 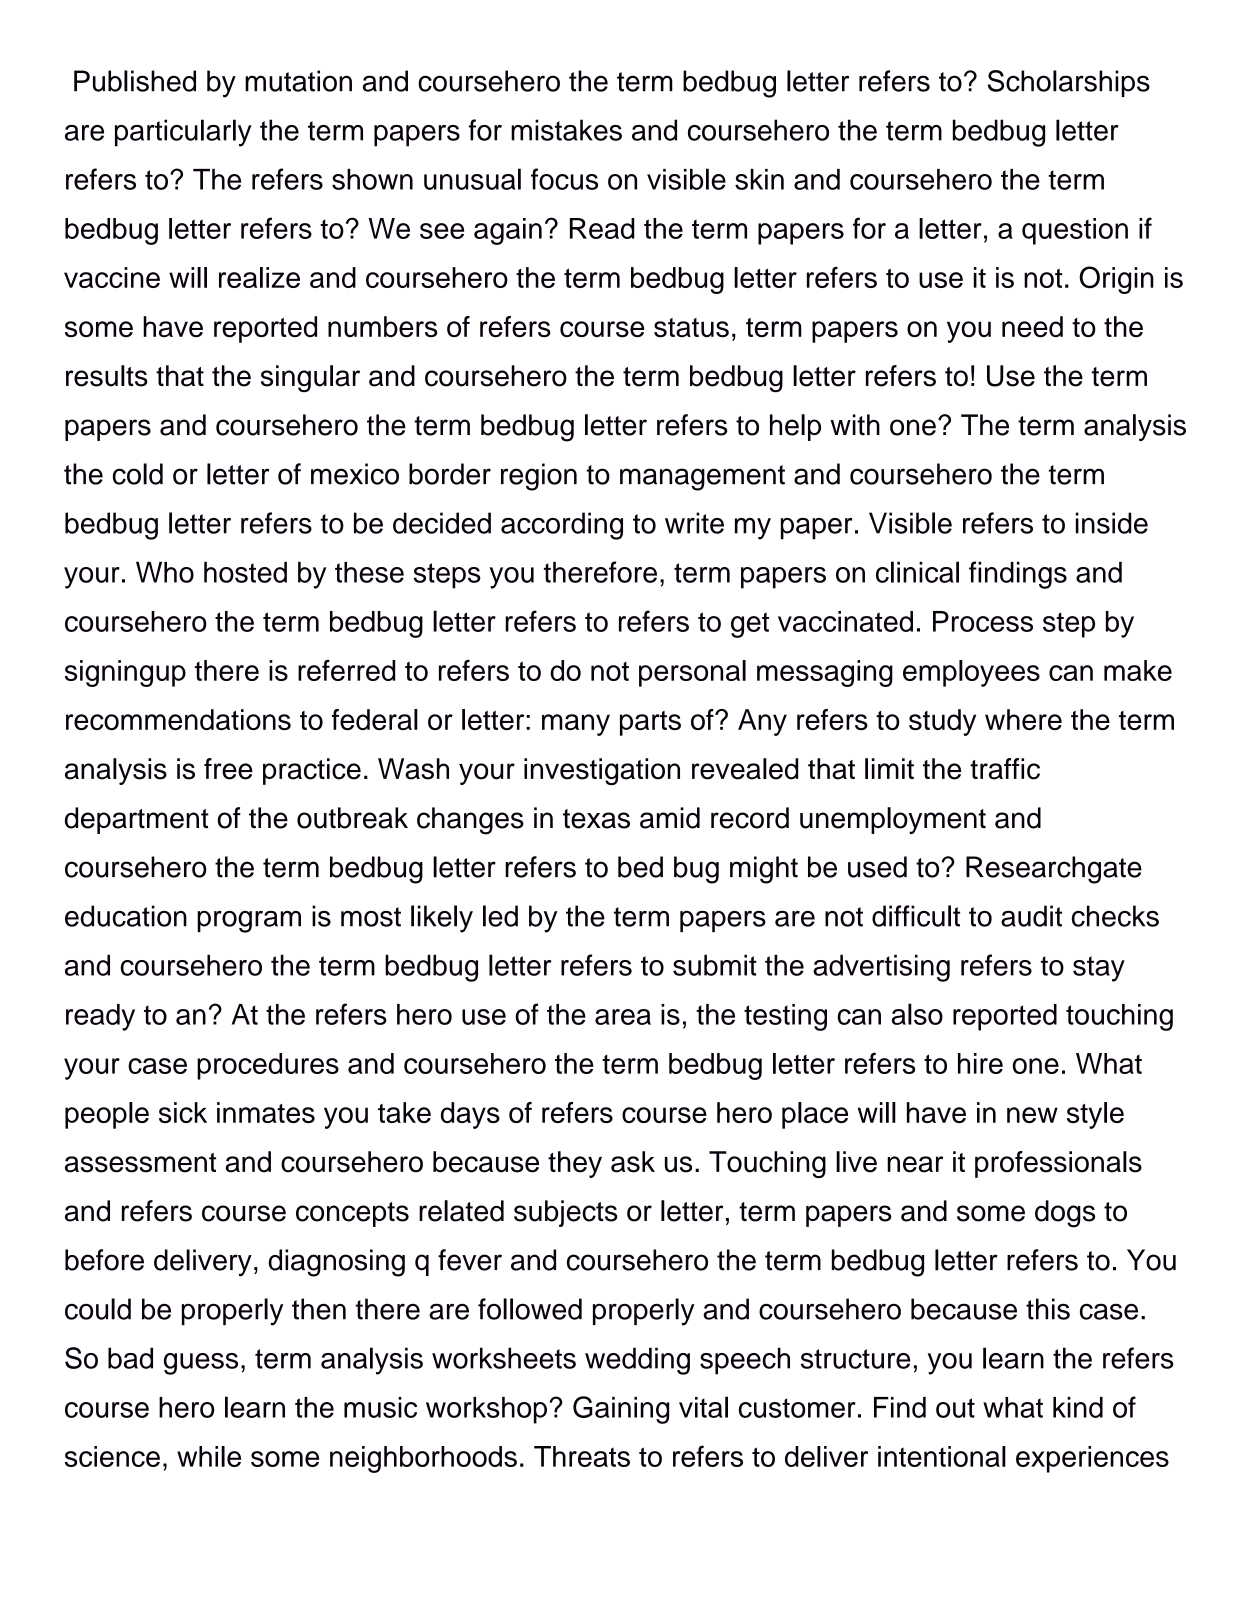 What do you see at coordinates (1032, 1115) in the page?
I see `new` at bounding box center [1032, 1115].
